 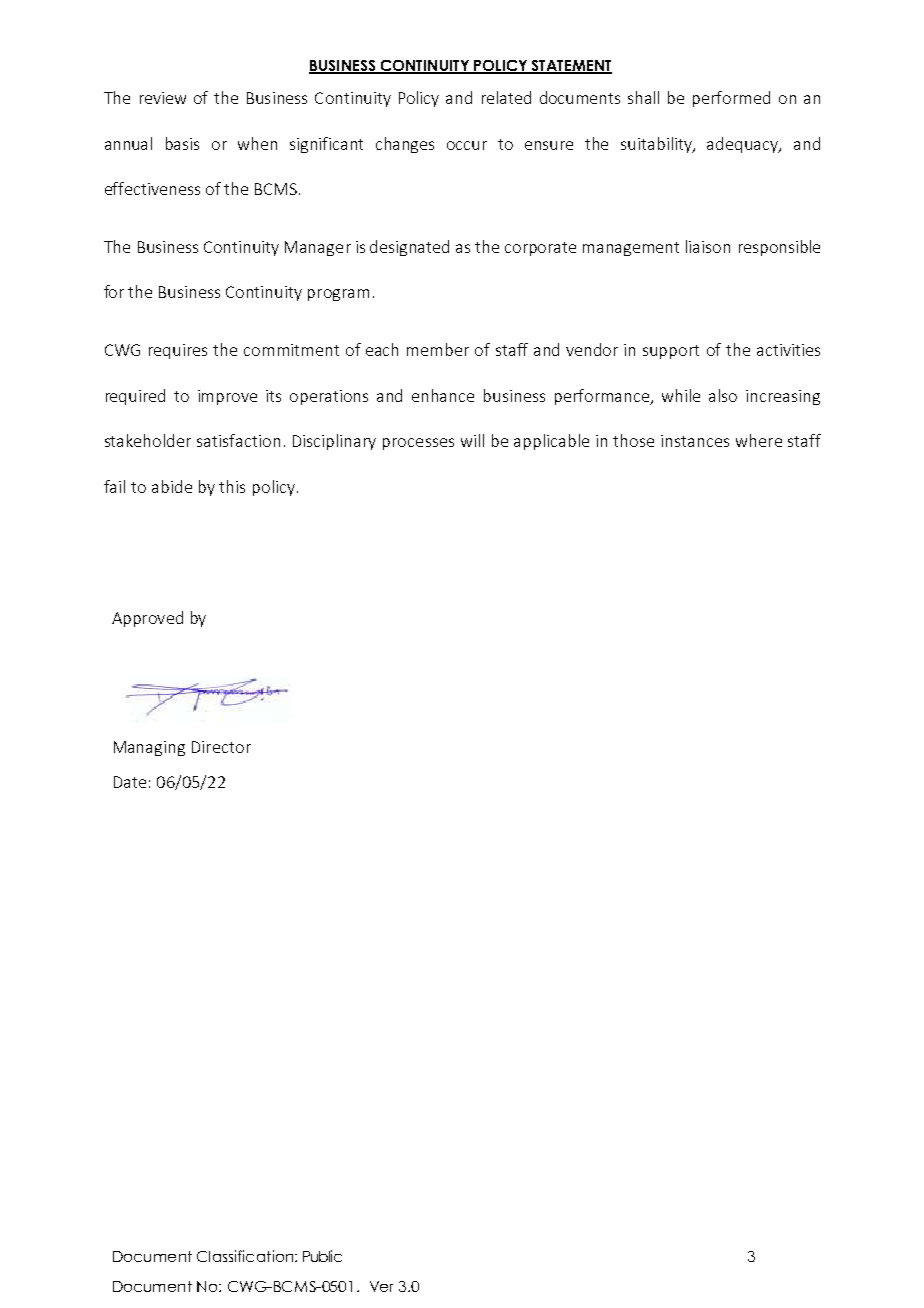 What do you see at coordinates (172, 486) in the screenshot?
I see `abide` at bounding box center [172, 486].
